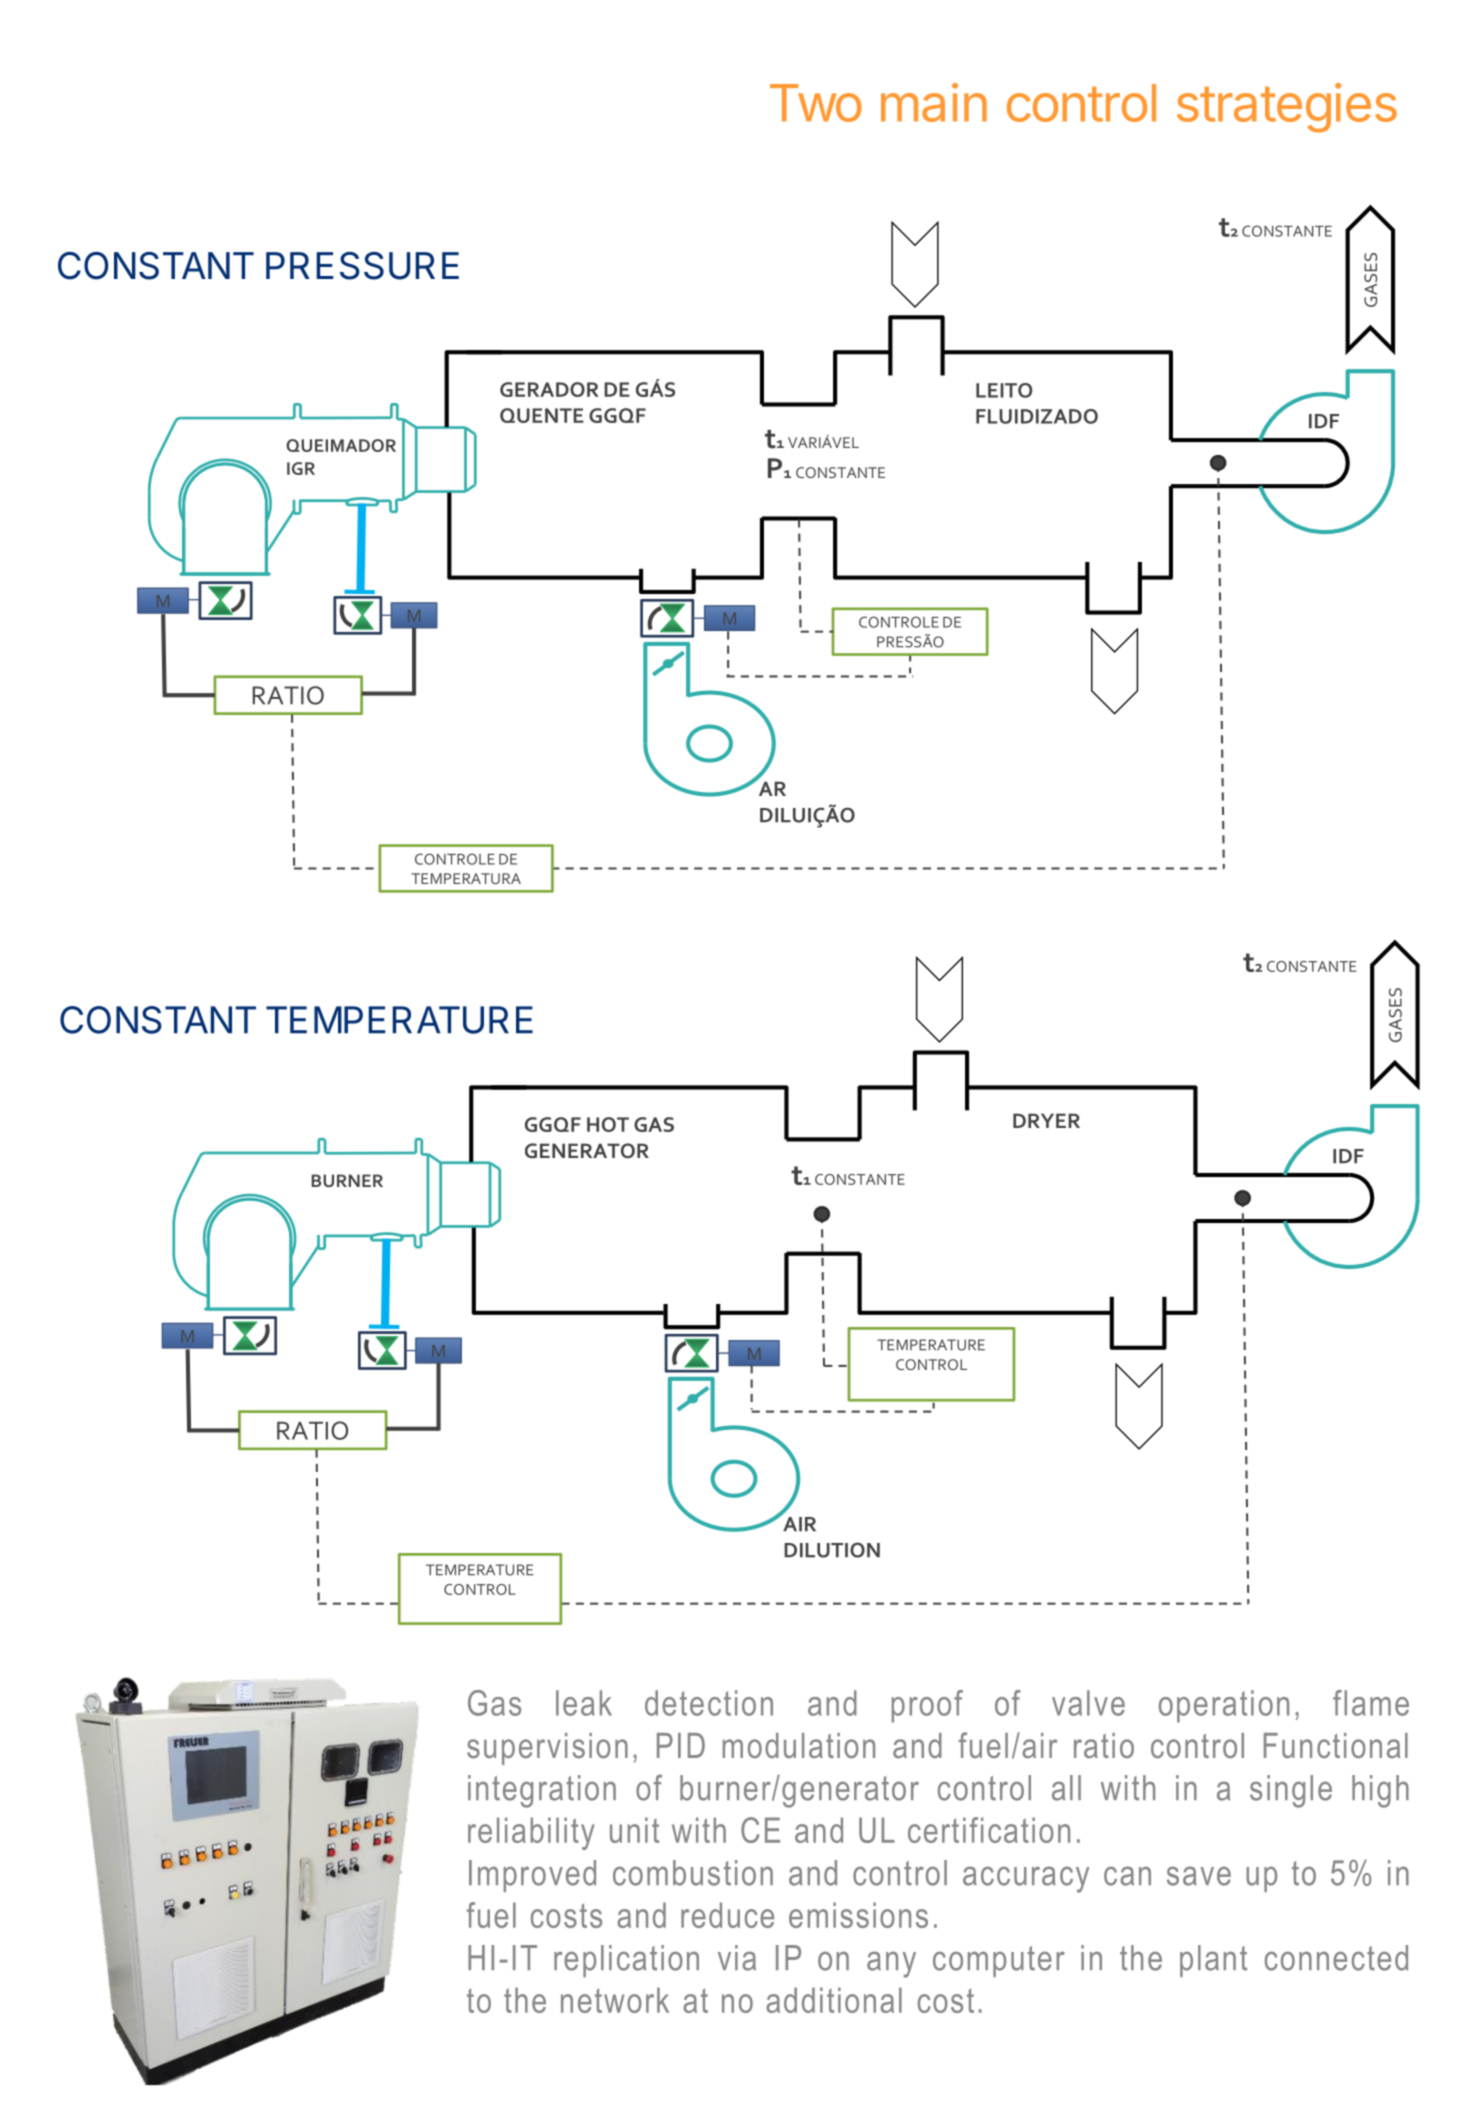 The image size is (1470, 2123). Describe the element at coordinates (608, 1124) in the image. I see `HOT` at that location.
